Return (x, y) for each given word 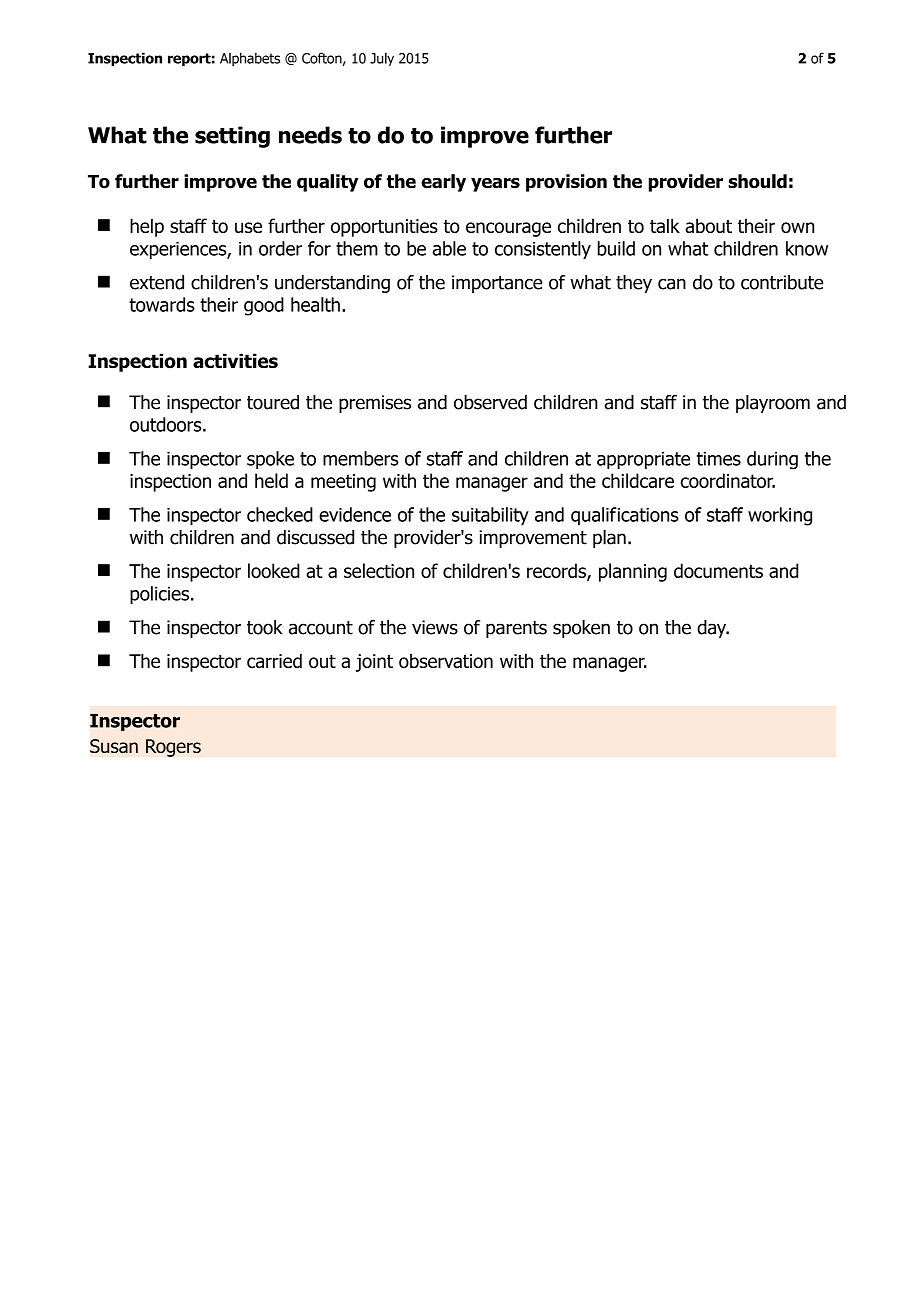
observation (446, 660)
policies (159, 595)
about (708, 225)
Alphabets (250, 59)
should (757, 181)
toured (273, 402)
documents (718, 570)
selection (379, 570)
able (449, 248)
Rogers (173, 748)
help (147, 227)
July (382, 59)
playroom (773, 404)
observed (490, 402)
